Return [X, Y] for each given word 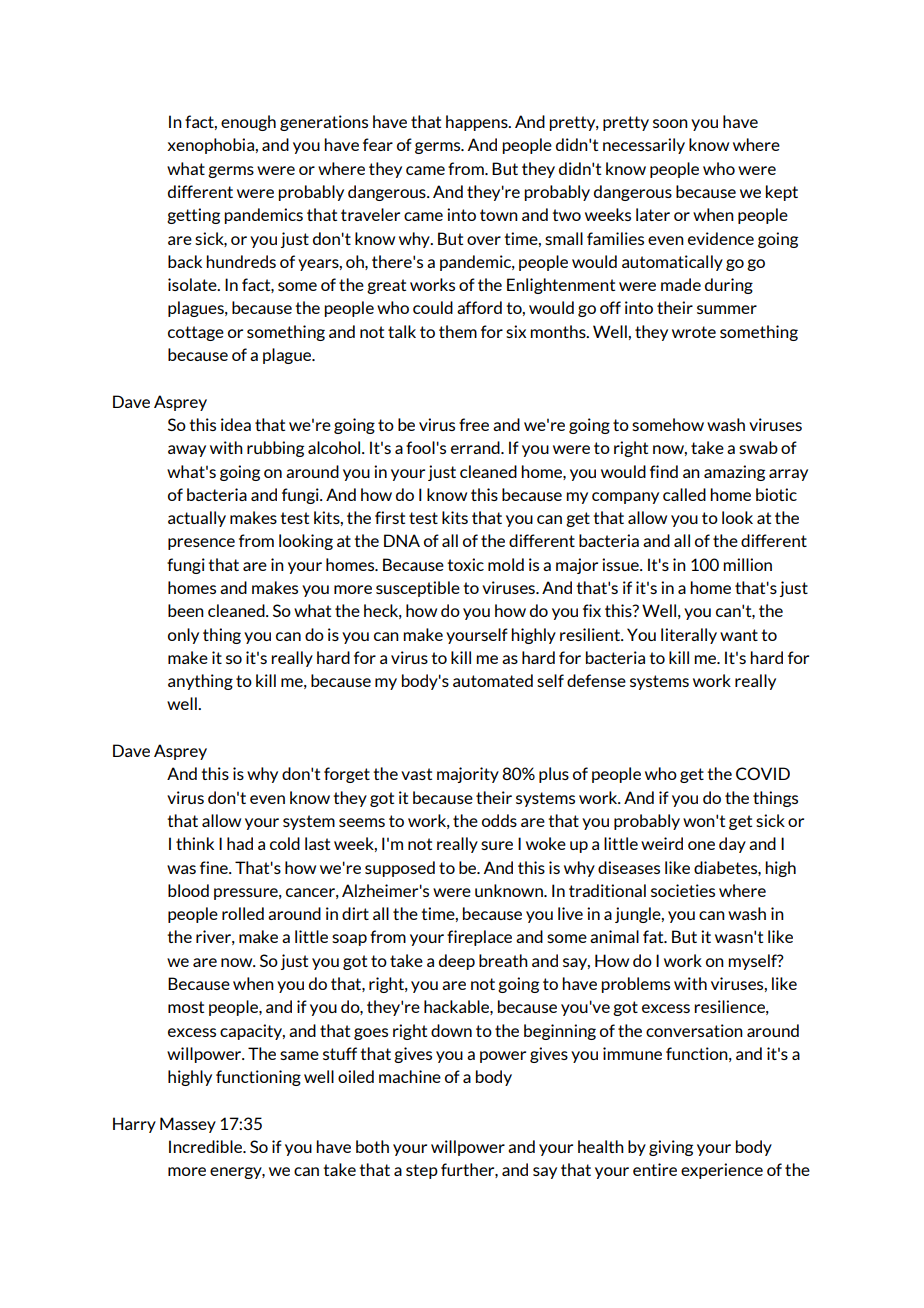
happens [478, 123]
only [183, 636]
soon [670, 123]
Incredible [207, 1146]
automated [493, 680]
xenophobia [211, 146]
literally [689, 636]
